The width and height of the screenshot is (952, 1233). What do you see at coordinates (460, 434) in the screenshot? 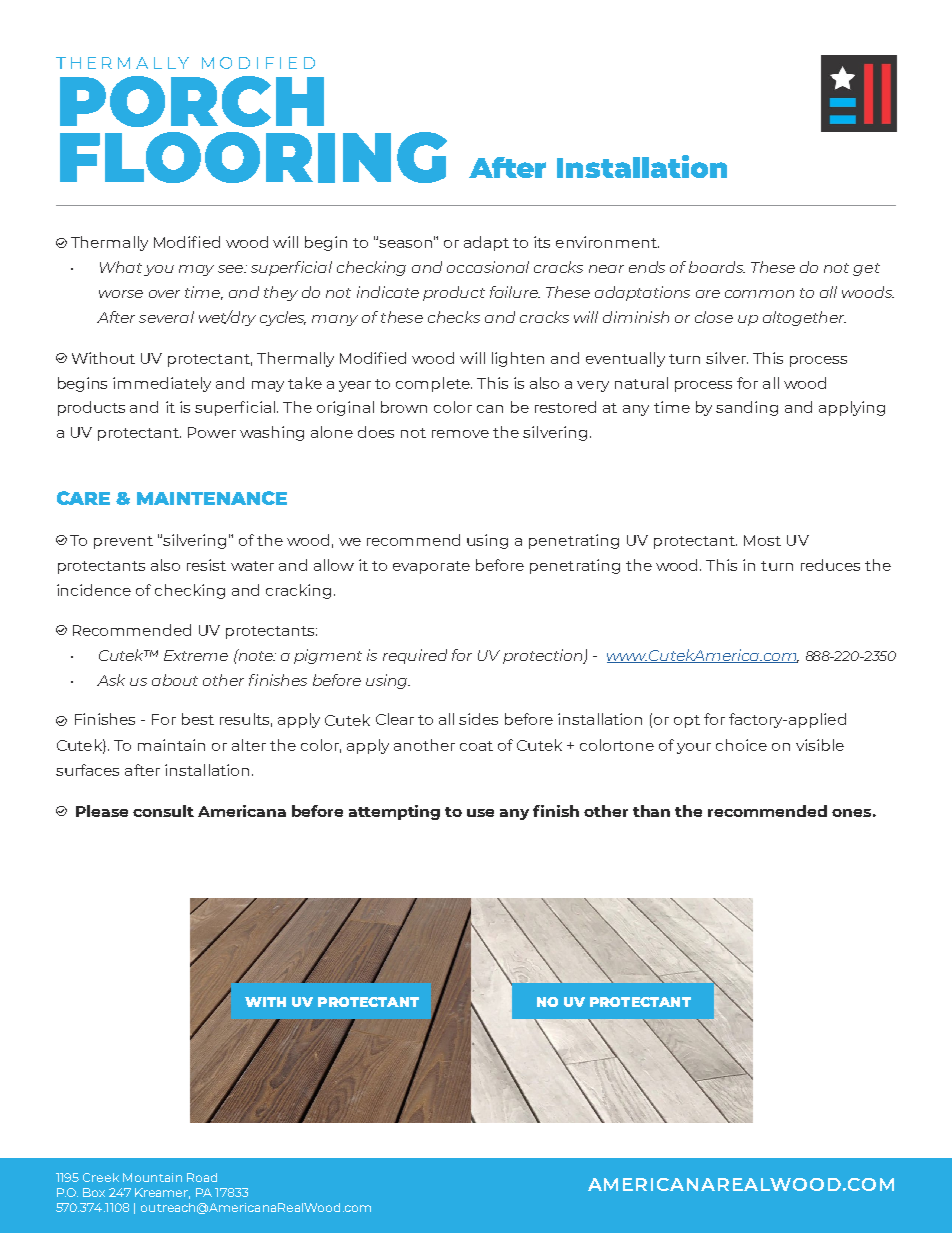
I see `remove` at bounding box center [460, 434].
